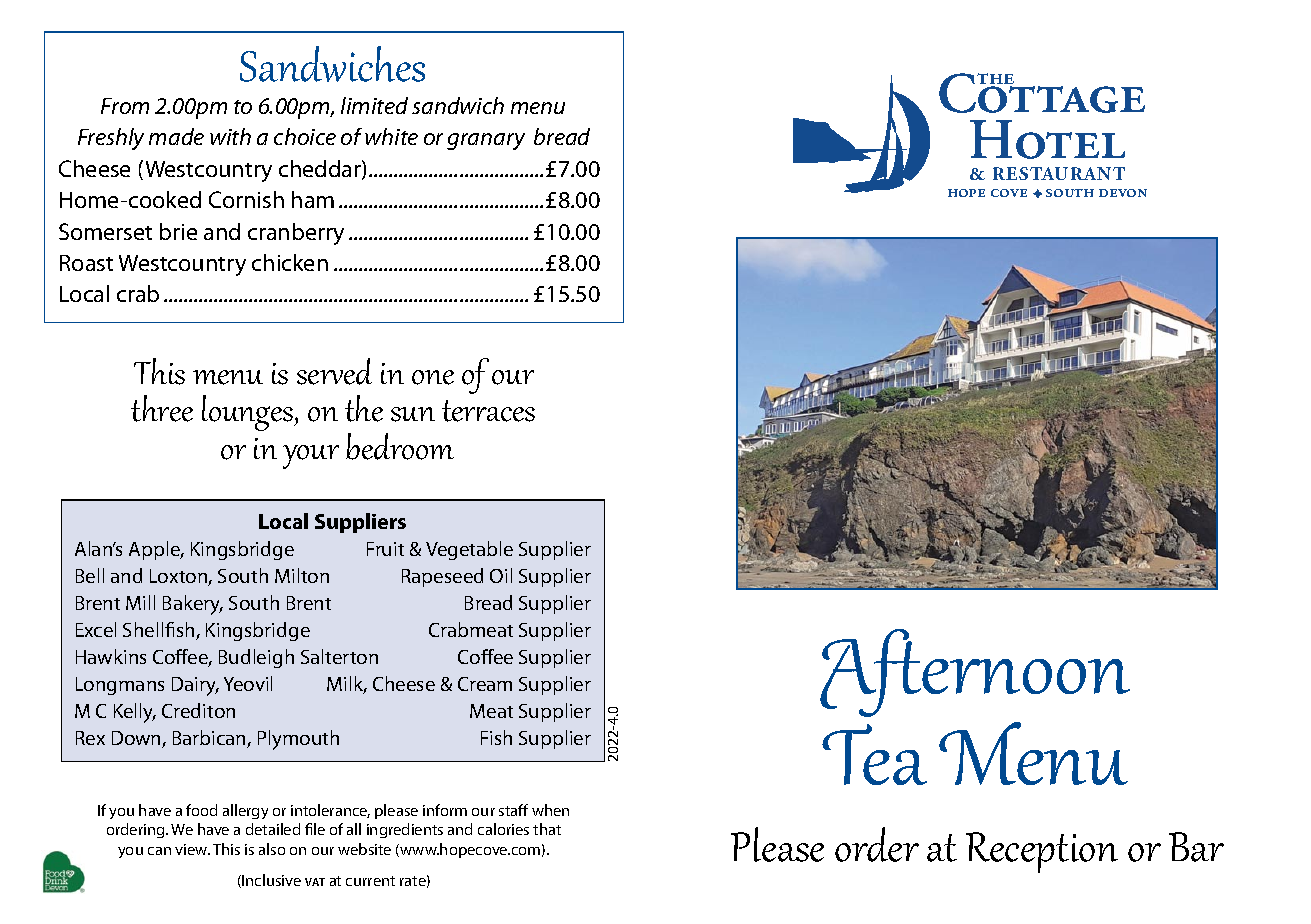 Image resolution: width=1311 pixels, height=924 pixels. What do you see at coordinates (311, 457) in the image?
I see `your` at bounding box center [311, 457].
